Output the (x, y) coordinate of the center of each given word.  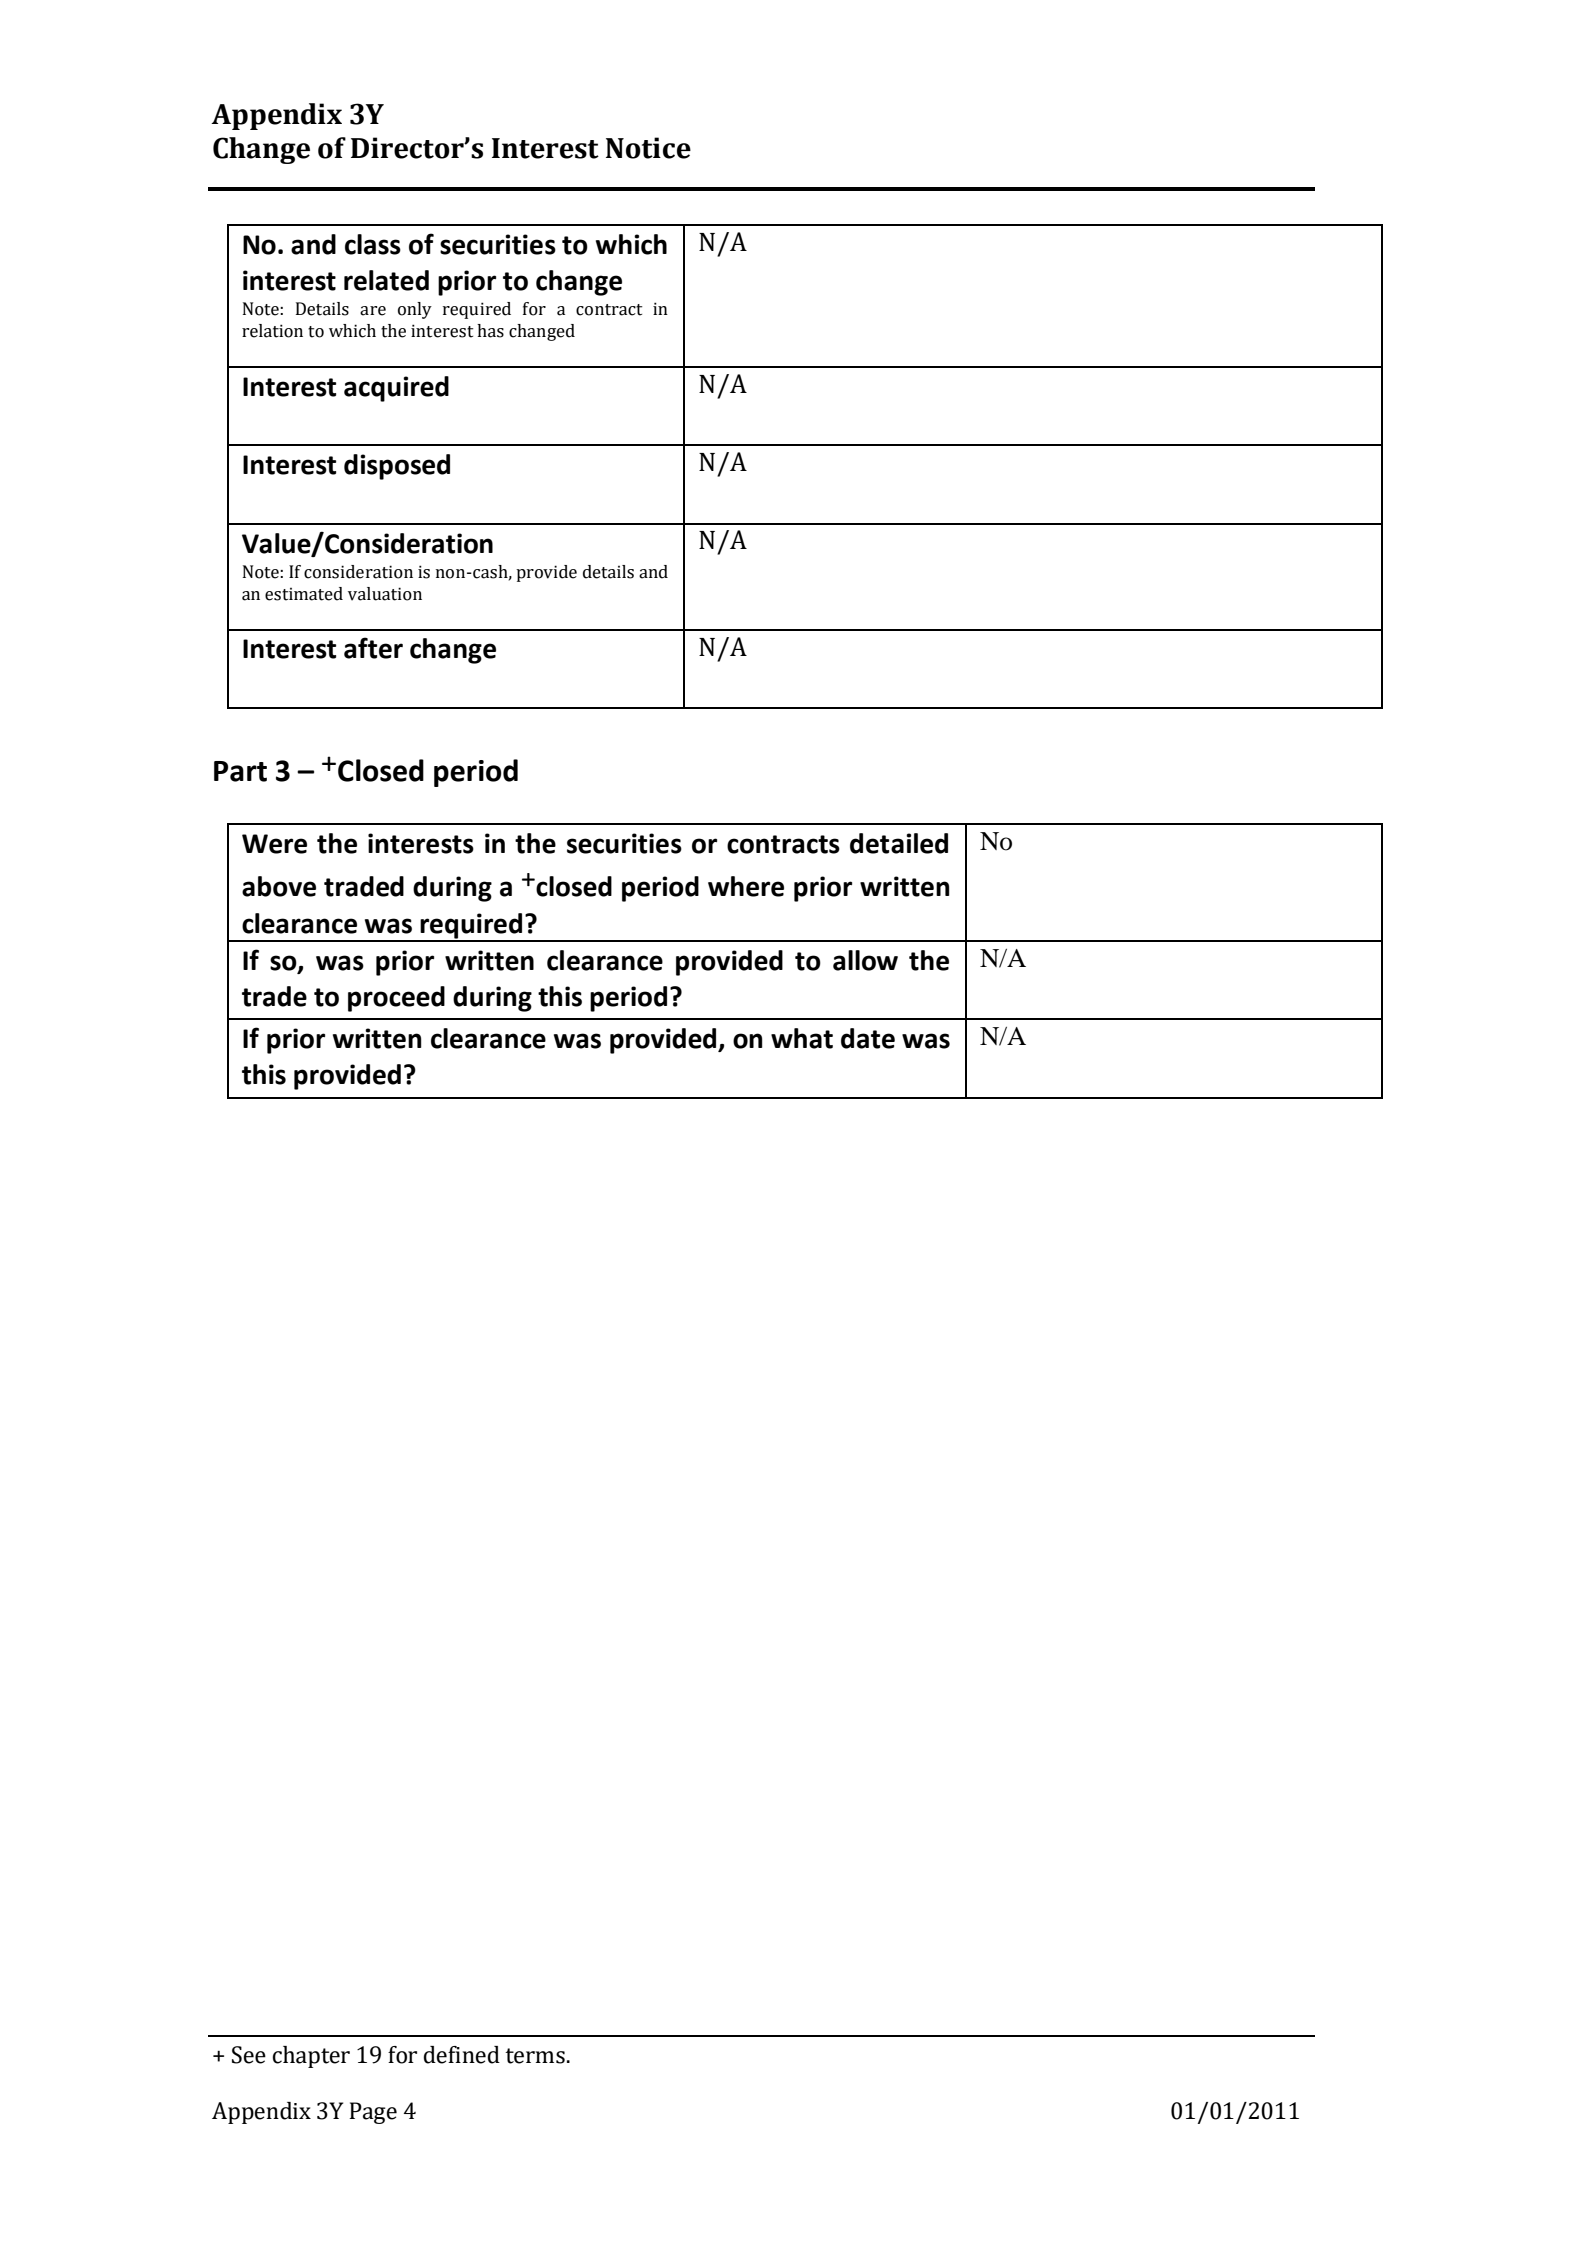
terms (535, 2056)
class (373, 244)
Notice (648, 148)
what (802, 1038)
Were (274, 844)
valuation (385, 594)
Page (373, 2113)
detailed (899, 843)
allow (865, 960)
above (279, 886)
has (490, 331)
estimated (304, 594)
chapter (311, 2057)
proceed (396, 999)
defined (462, 2055)
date (868, 1038)
